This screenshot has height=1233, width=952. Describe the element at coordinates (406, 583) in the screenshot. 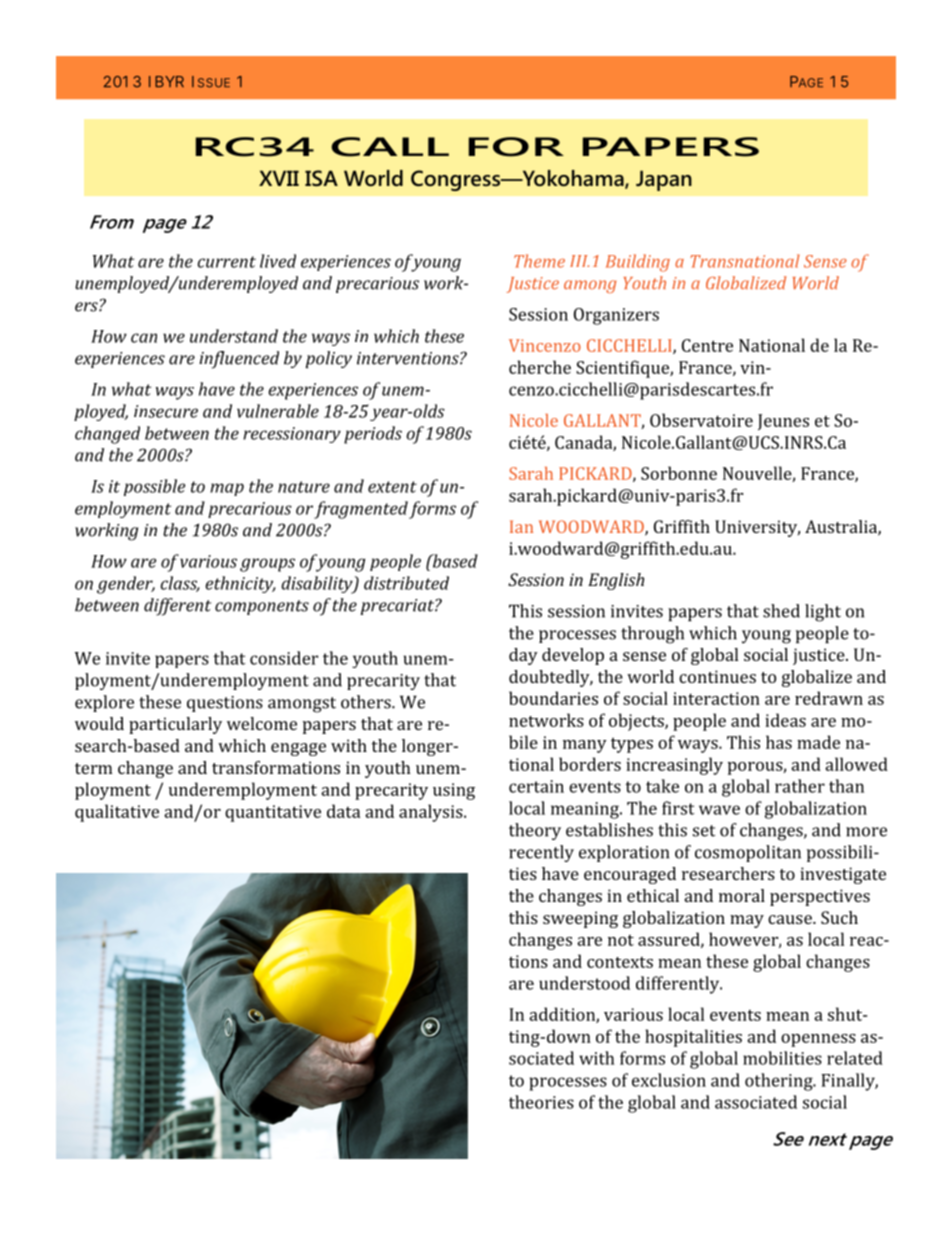

I see `distributed` at that location.
